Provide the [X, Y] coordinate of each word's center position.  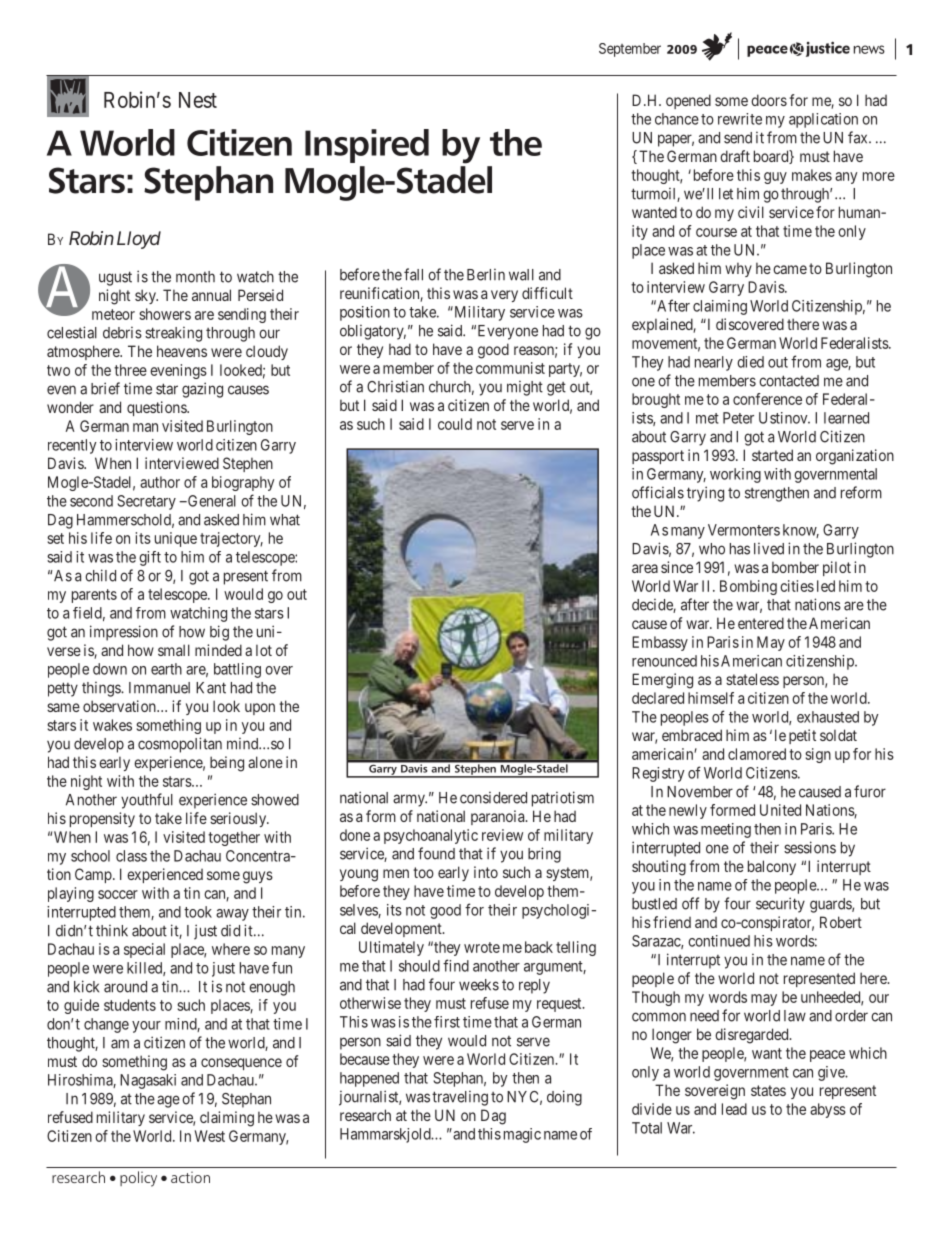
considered [493, 797]
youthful [147, 801]
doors [769, 100]
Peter [738, 418]
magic [522, 1135]
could [455, 424]
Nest [198, 100]
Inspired [367, 146]
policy [138, 1179]
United [780, 810]
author [160, 482]
